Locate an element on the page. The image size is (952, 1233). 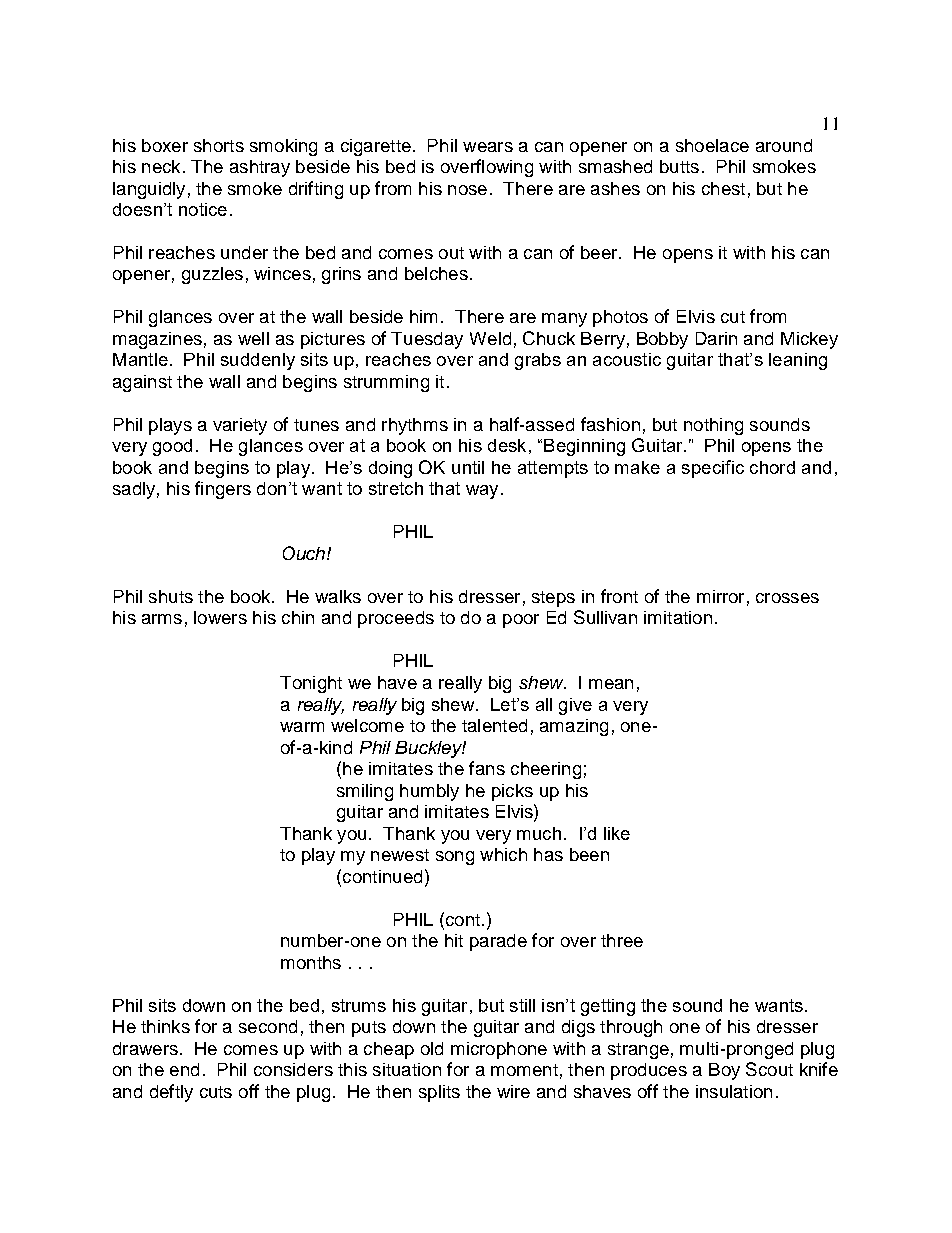
nose is located at coordinates (467, 190).
